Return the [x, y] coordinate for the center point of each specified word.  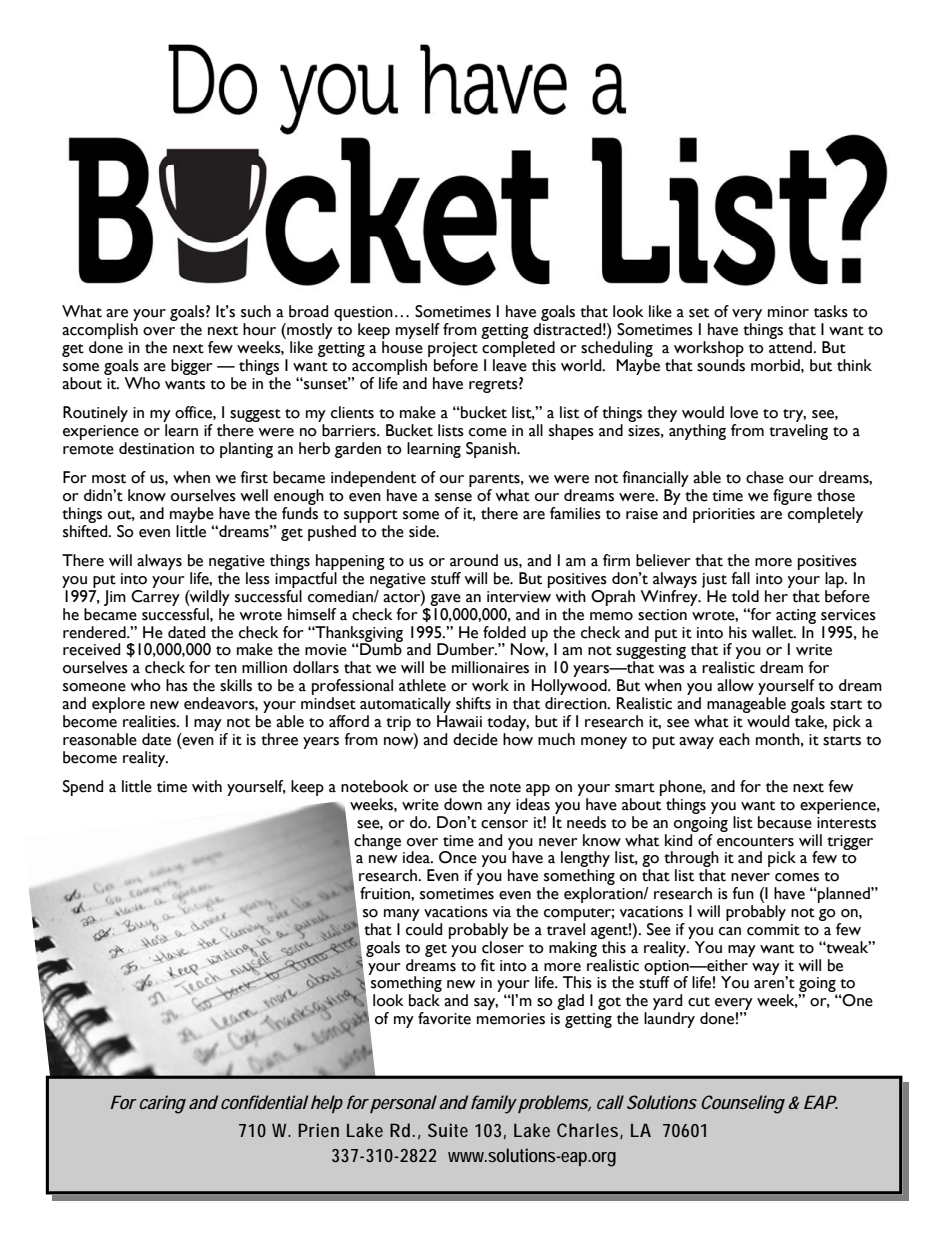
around [474, 560]
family [495, 1104]
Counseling [743, 1104]
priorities [724, 515]
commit [773, 930]
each [734, 739]
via [502, 912]
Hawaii [459, 721]
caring [163, 1104]
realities [150, 721]
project [453, 351]
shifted [86, 531]
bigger [192, 367]
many [402, 915]
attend [791, 347]
